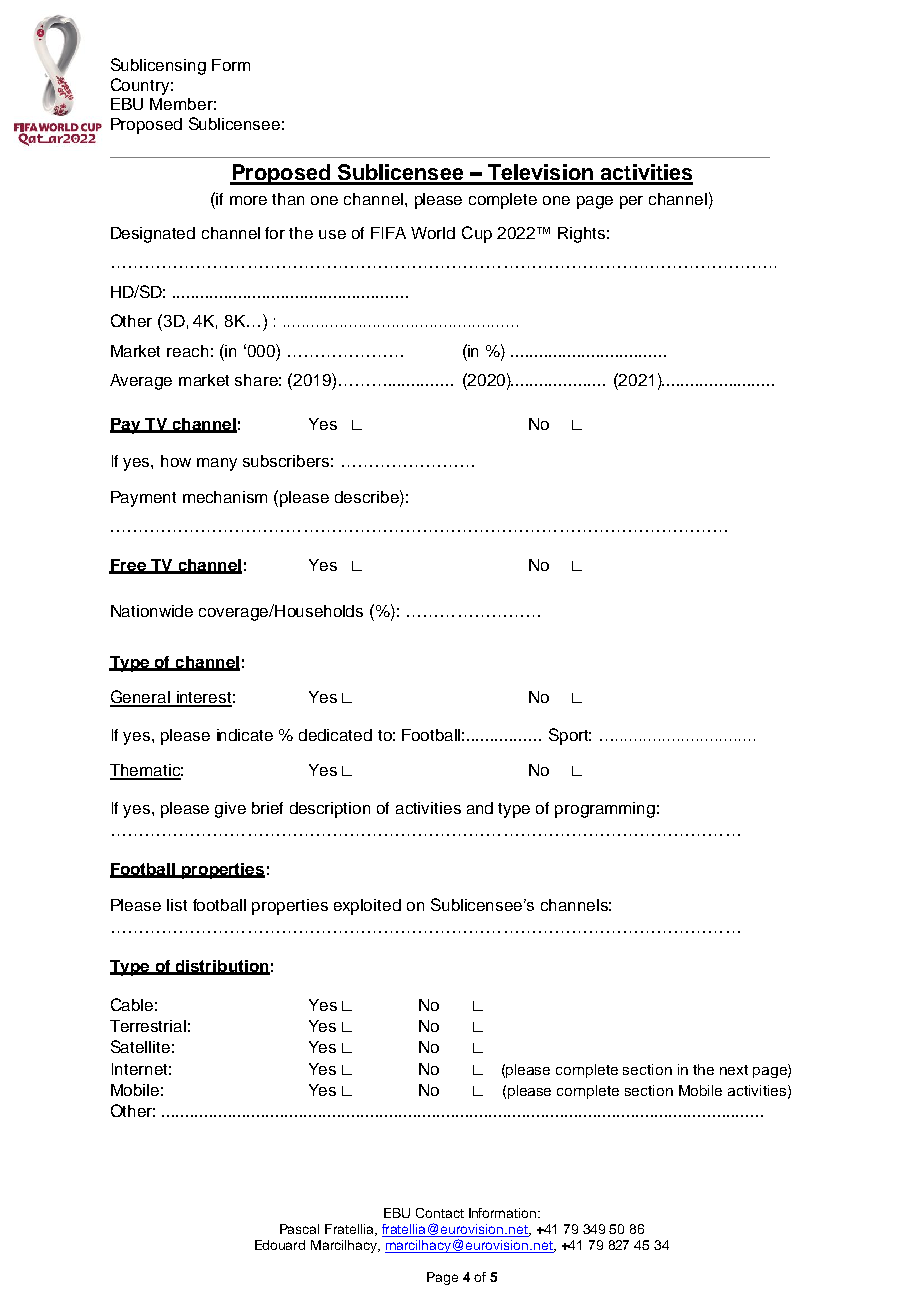 Image resolution: width=924 pixels, height=1308 pixels. What do you see at coordinates (230, 810) in the document?
I see `give` at bounding box center [230, 810].
